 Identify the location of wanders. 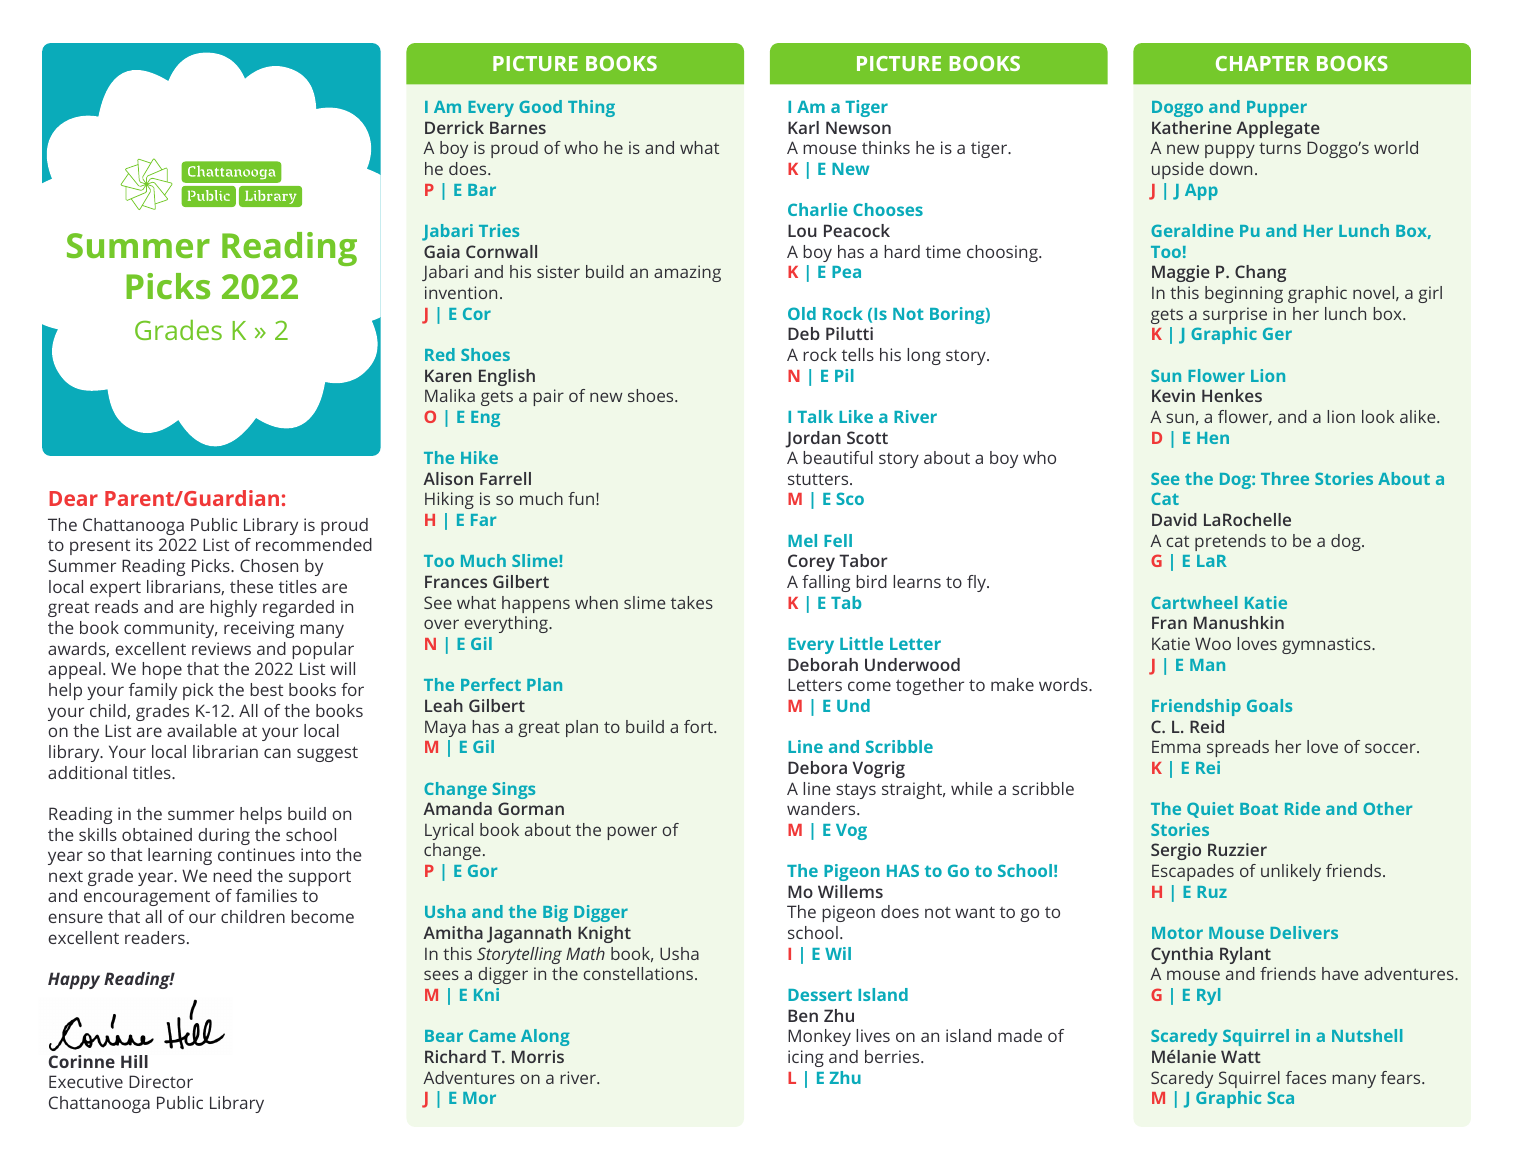
(822, 808).
